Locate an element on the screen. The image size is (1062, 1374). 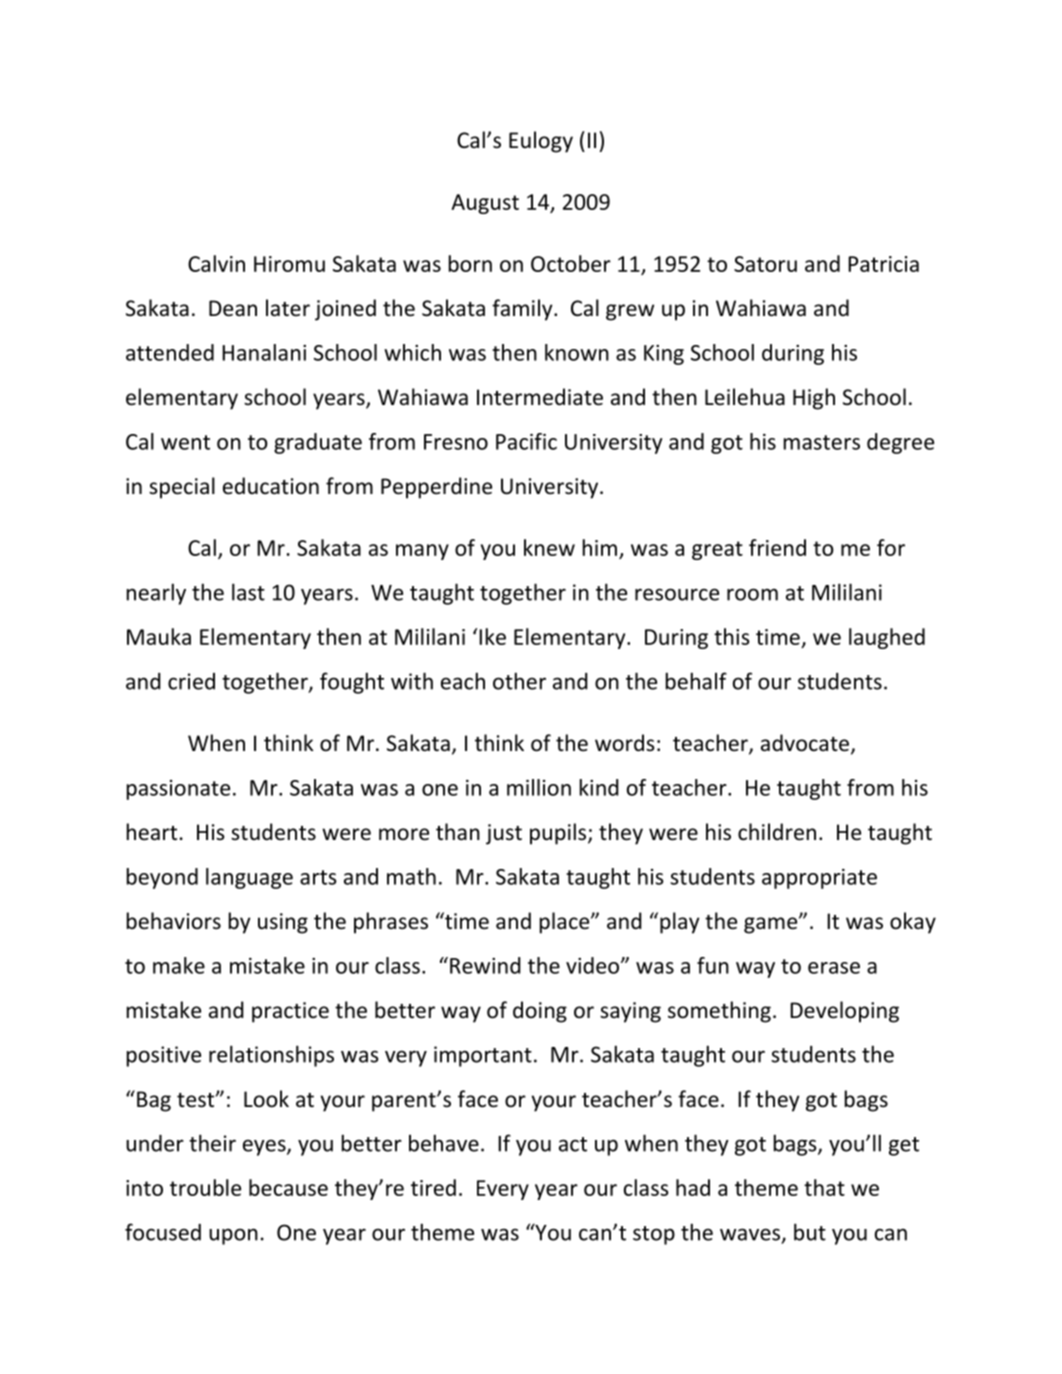
tired is located at coordinates (433, 1187).
